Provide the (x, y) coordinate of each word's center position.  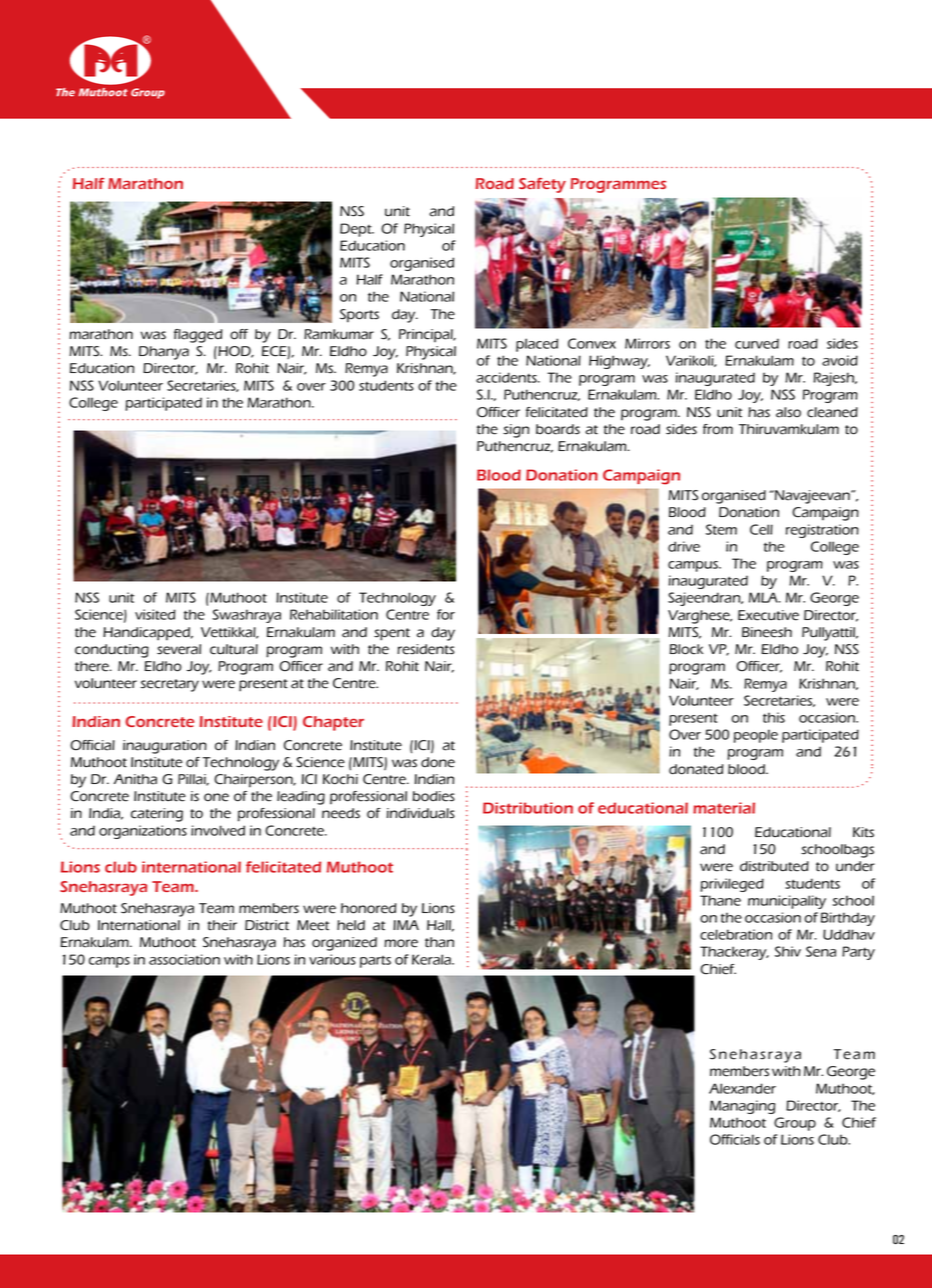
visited (155, 614)
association (184, 959)
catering (157, 815)
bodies (434, 796)
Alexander (742, 1088)
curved (757, 343)
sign (516, 431)
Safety (542, 185)
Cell (761, 529)
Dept (357, 230)
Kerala (432, 959)
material (724, 808)
